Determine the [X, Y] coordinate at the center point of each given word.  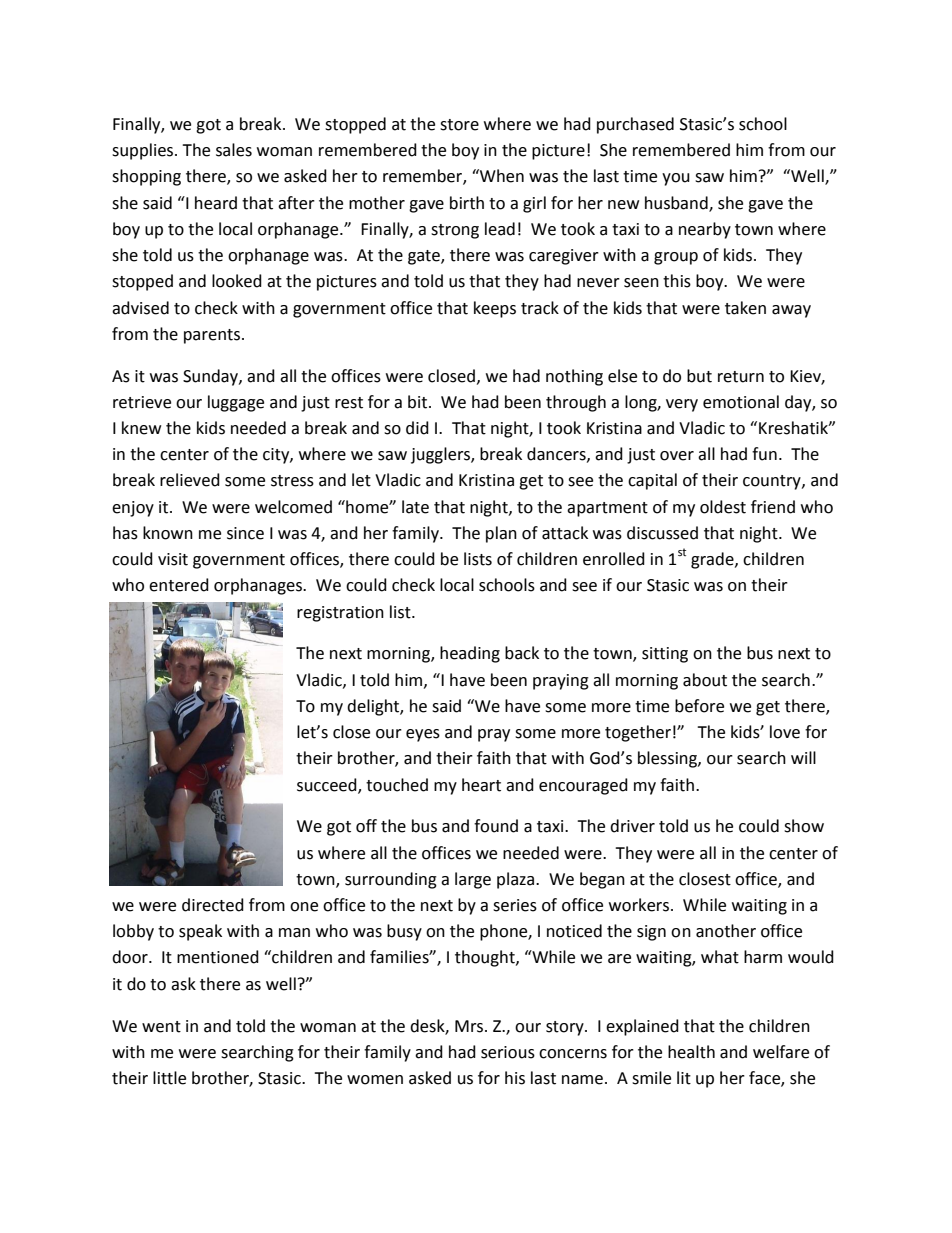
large [473, 880]
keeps [495, 309]
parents [212, 336]
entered [179, 585]
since [245, 533]
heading [470, 654]
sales [234, 150]
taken [745, 308]
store [459, 125]
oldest [723, 507]
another [726, 931]
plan [501, 534]
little [169, 1078]
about [705, 680]
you [676, 179]
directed [213, 905]
